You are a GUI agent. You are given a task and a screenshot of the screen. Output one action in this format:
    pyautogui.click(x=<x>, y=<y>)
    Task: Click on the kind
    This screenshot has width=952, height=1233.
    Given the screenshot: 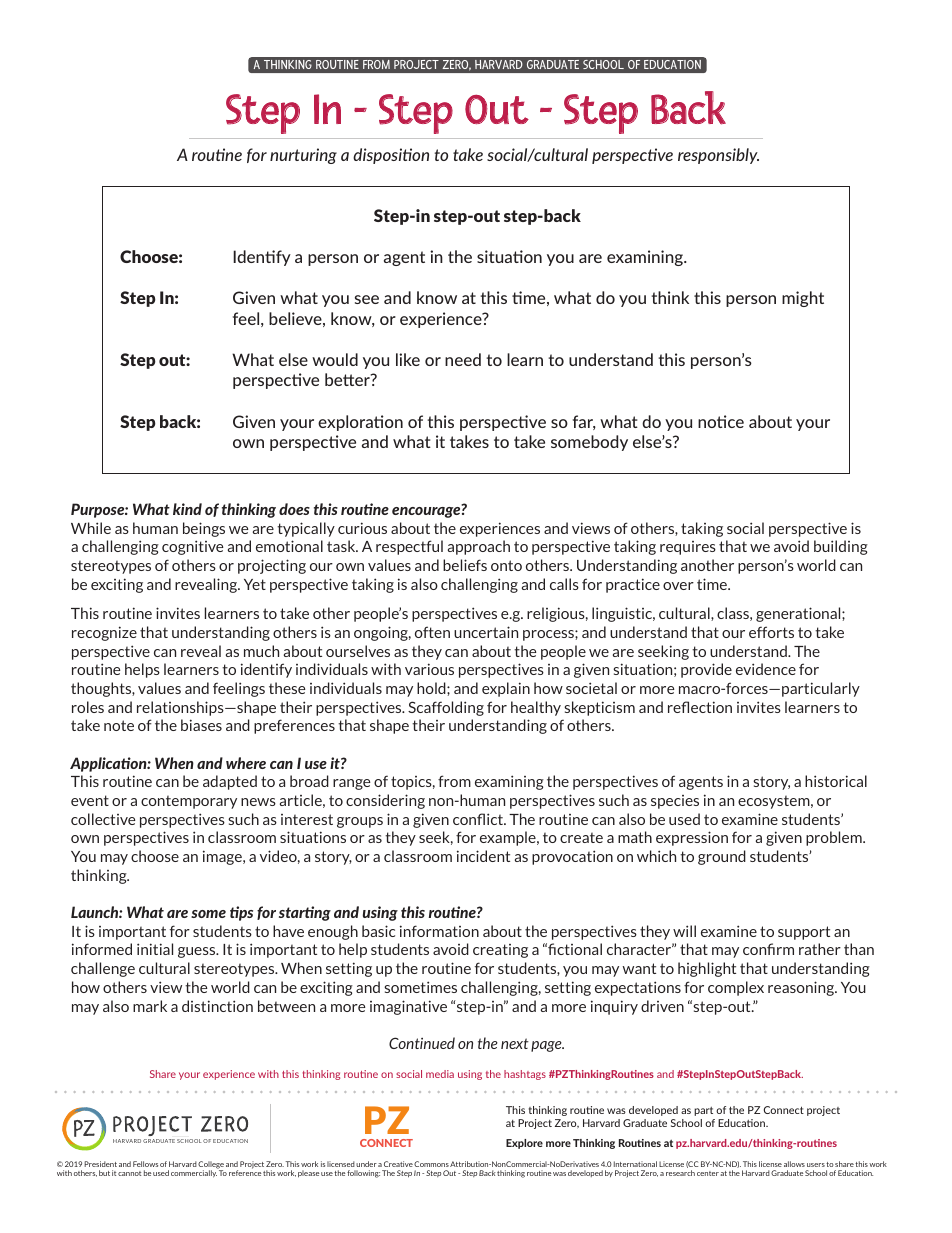 What is the action you would take?
    pyautogui.click(x=187, y=509)
